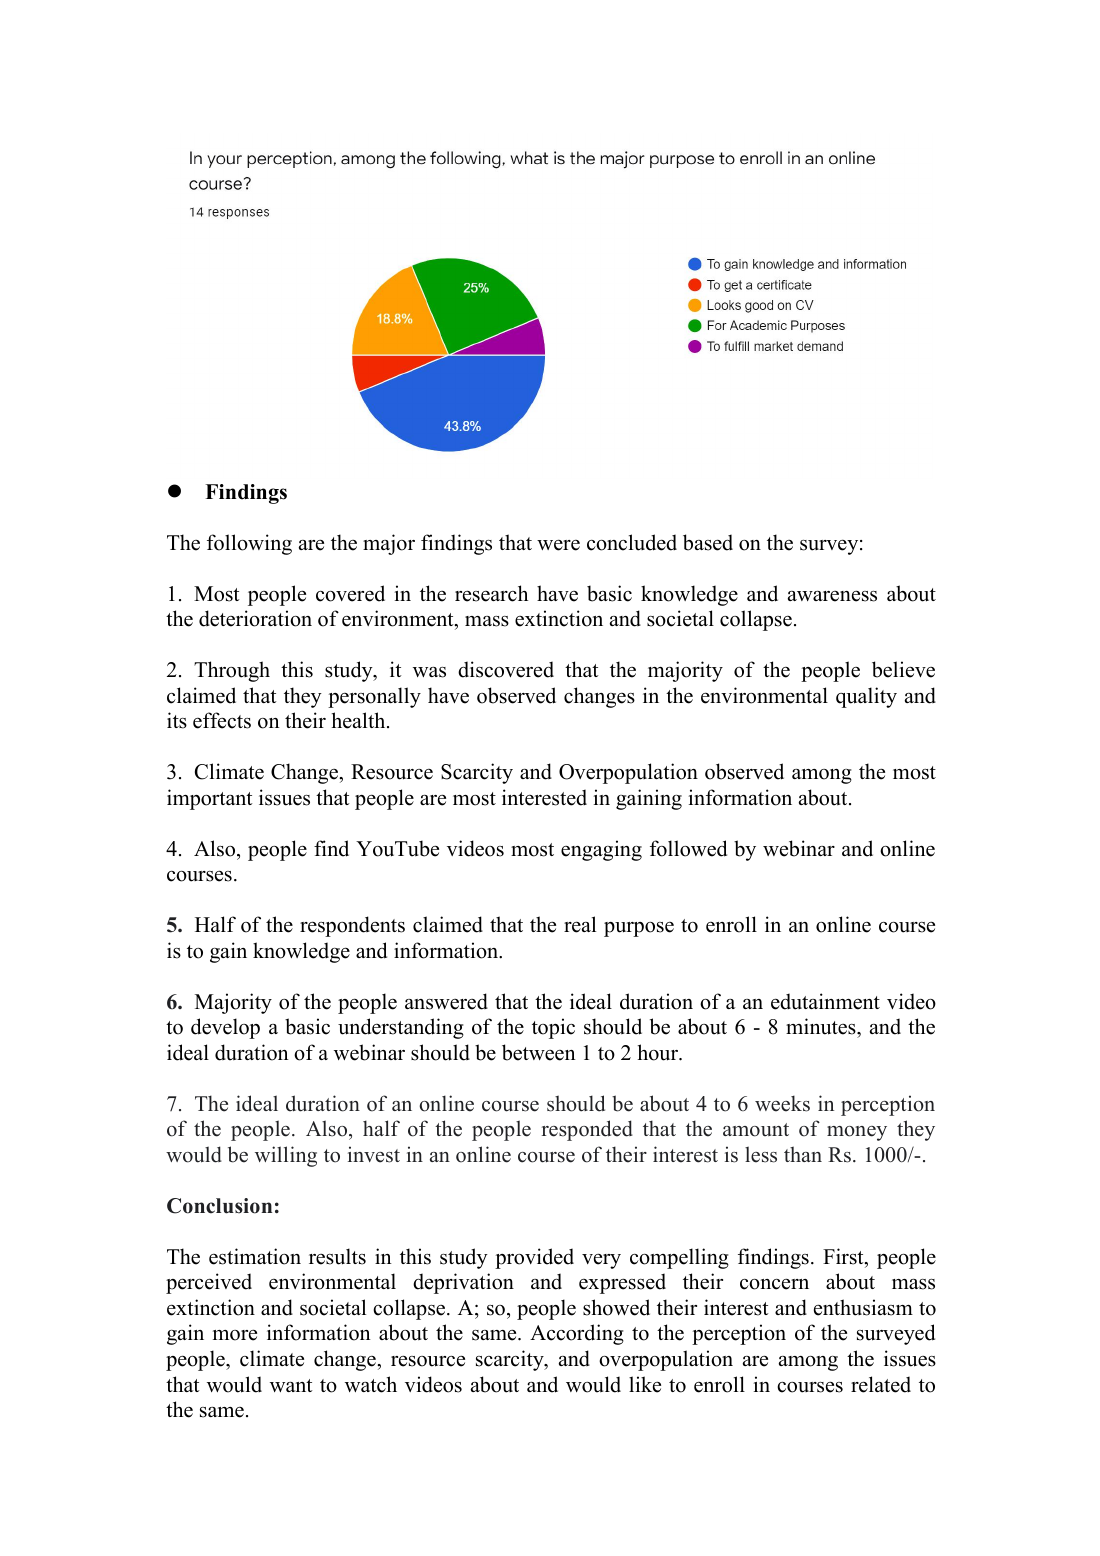 Image resolution: width=1100 pixels, height=1556 pixels. Describe the element at coordinates (249, 544) in the page. I see `following` at that location.
